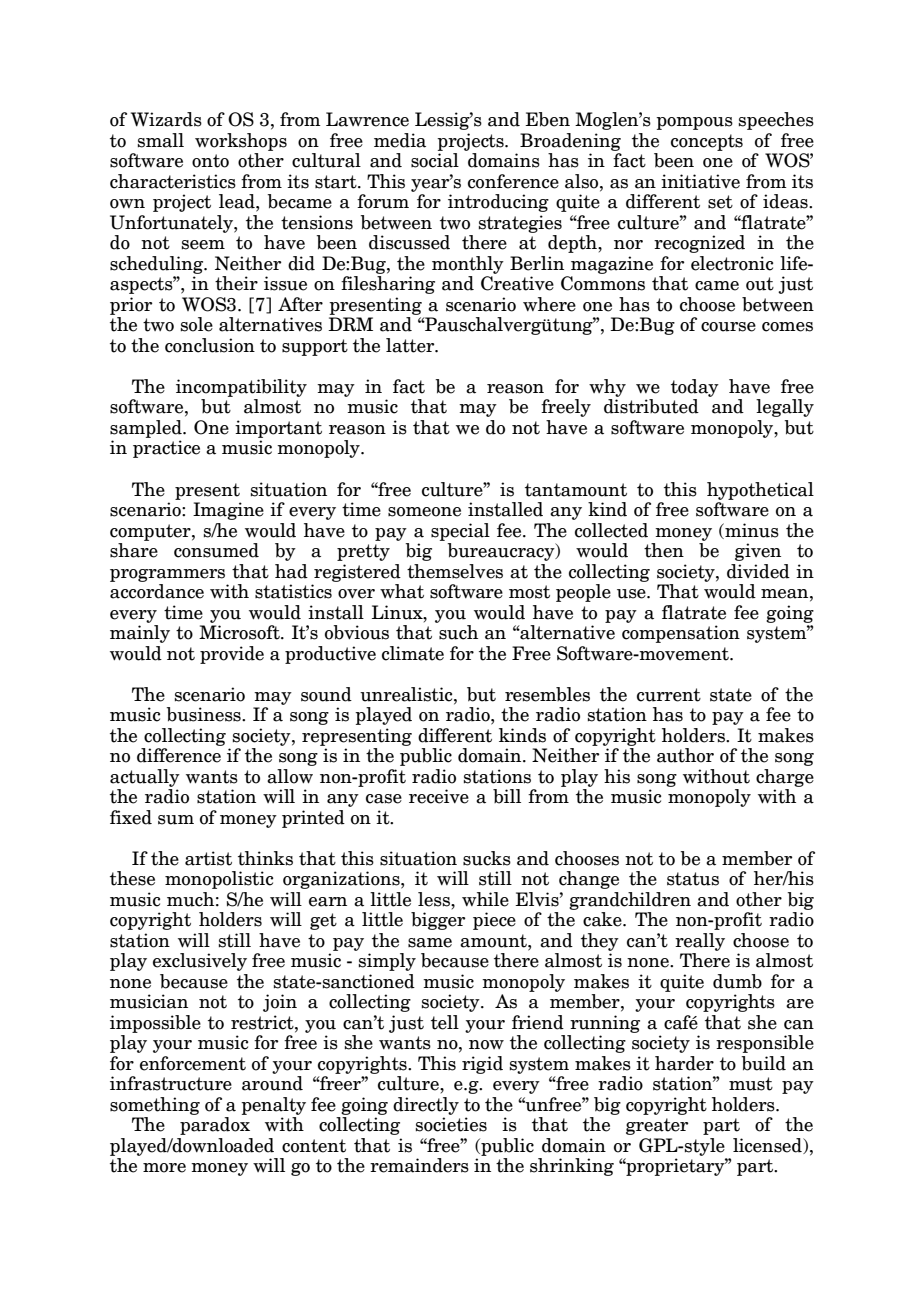 This screenshot has width=924, height=1308. I want to click on hypothetical, so click(760, 491).
